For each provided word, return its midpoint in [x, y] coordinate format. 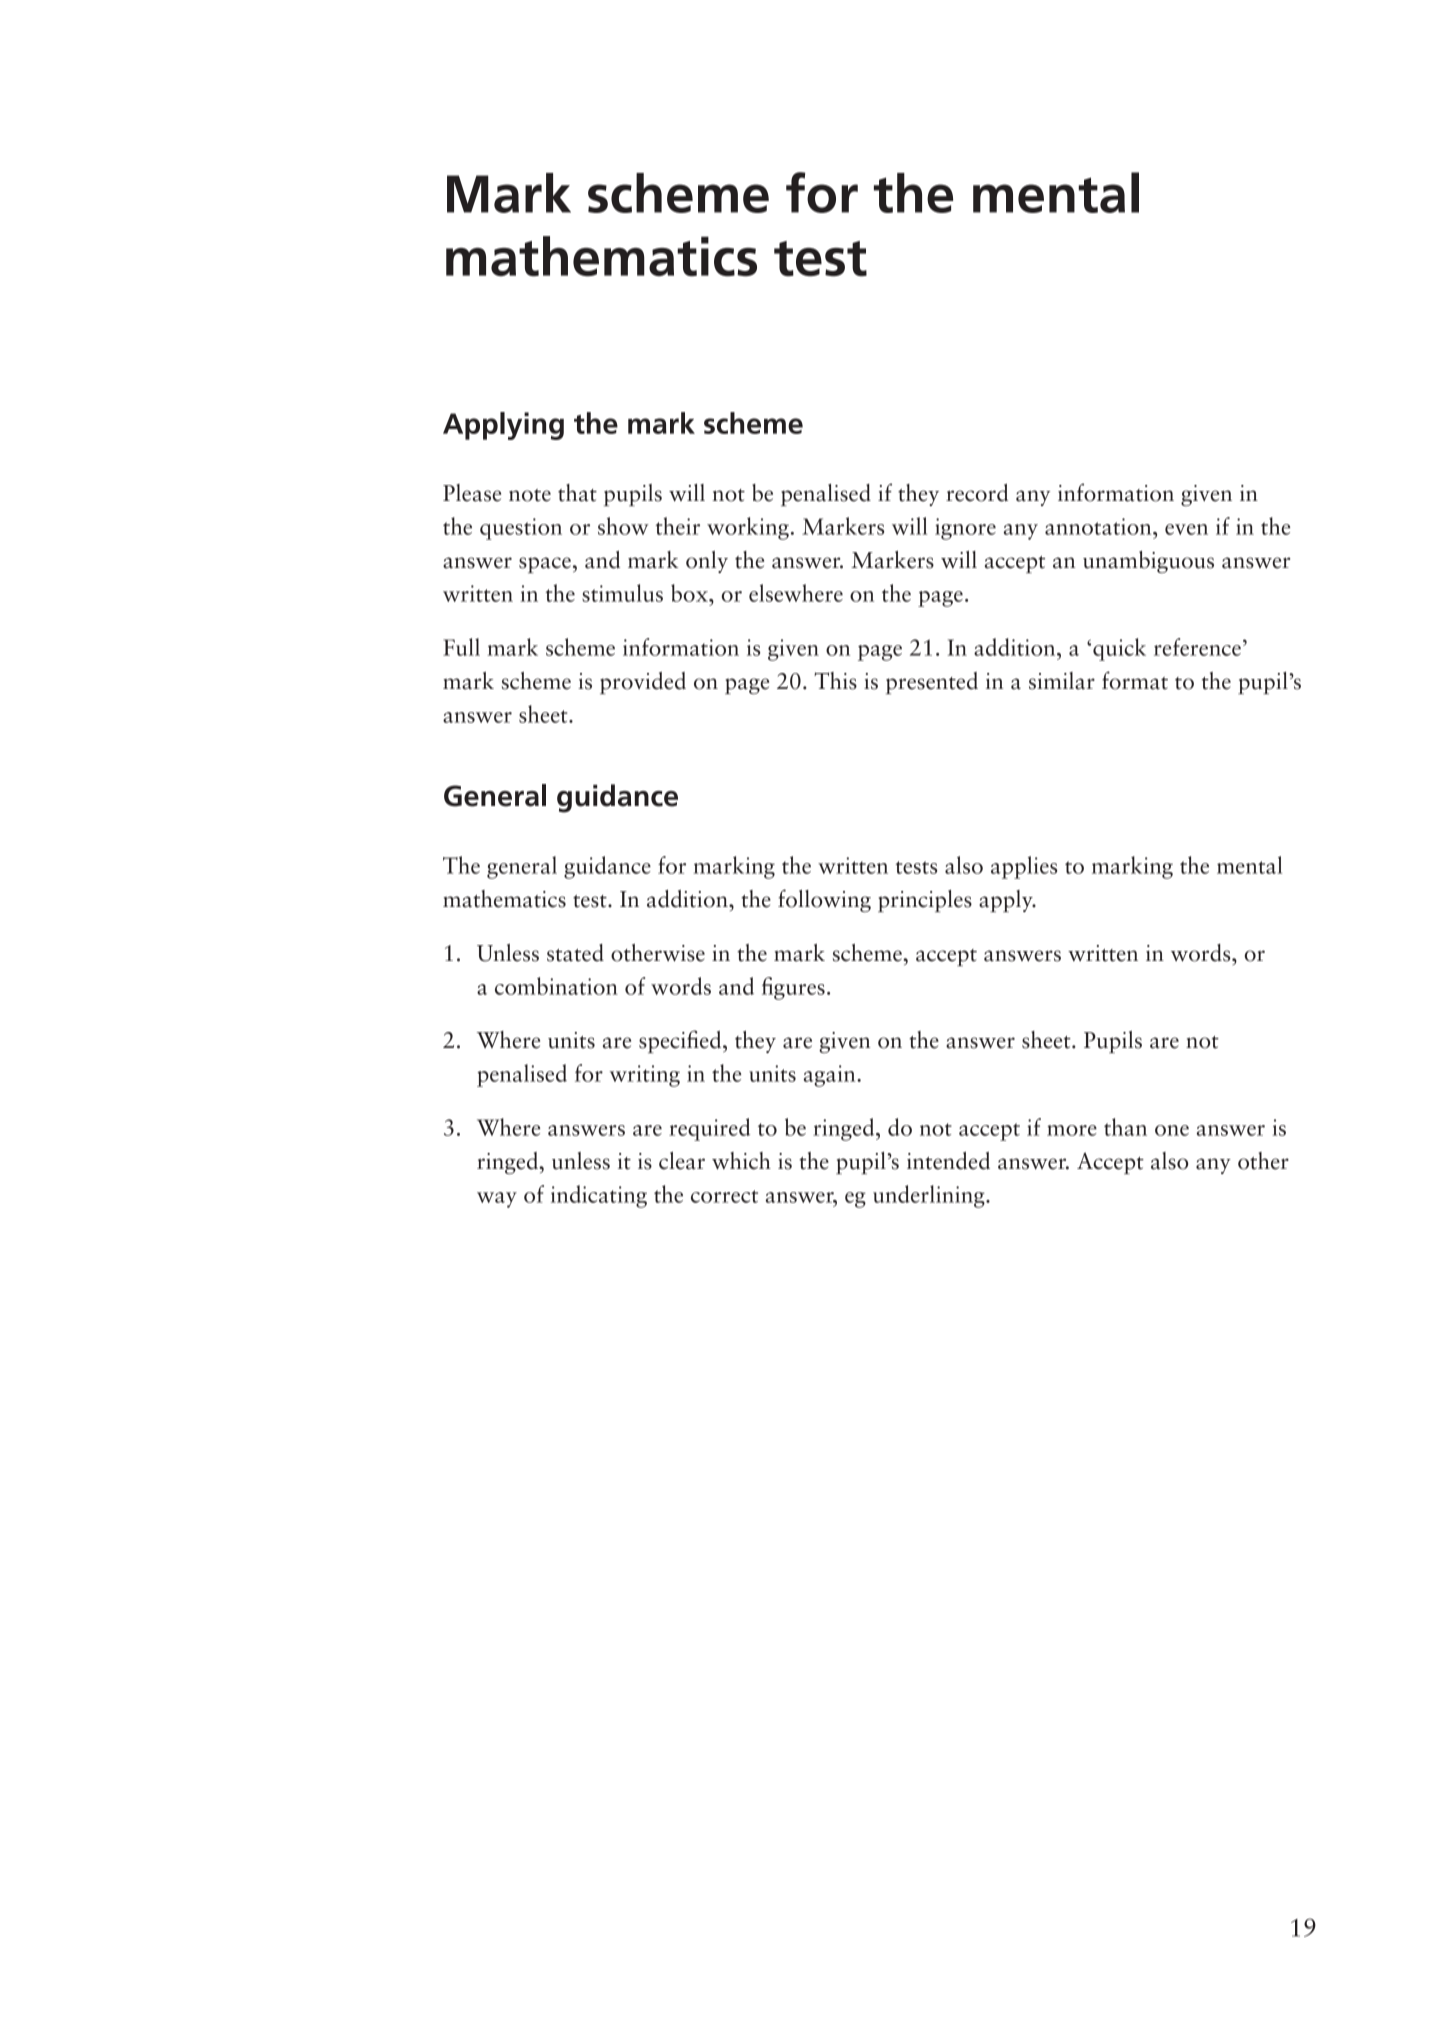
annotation [1099, 526]
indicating [599, 1196]
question [521, 529]
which [741, 1161]
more [1072, 1130]
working [748, 528]
